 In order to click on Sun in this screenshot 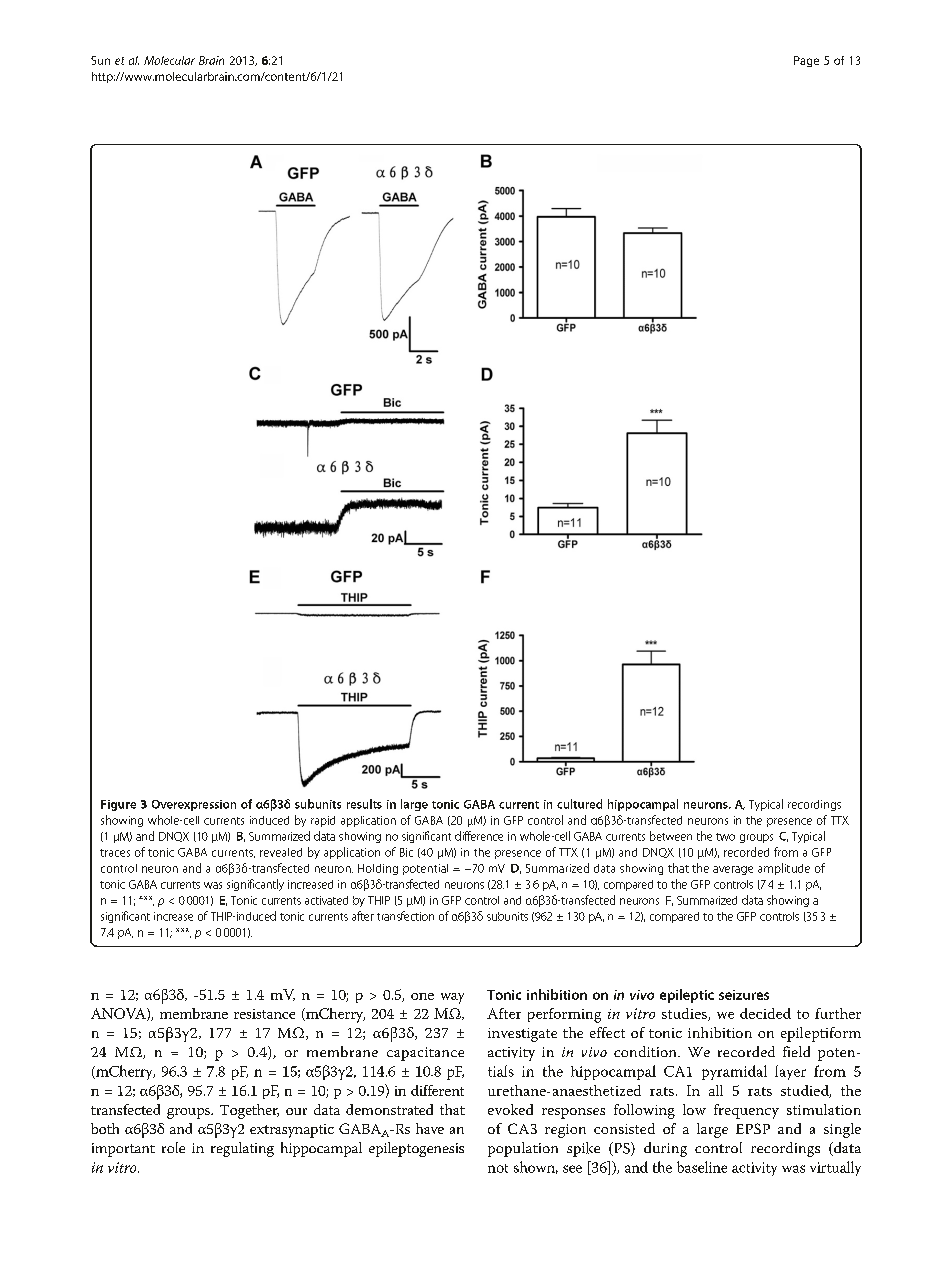, I will do `click(100, 60)`.
